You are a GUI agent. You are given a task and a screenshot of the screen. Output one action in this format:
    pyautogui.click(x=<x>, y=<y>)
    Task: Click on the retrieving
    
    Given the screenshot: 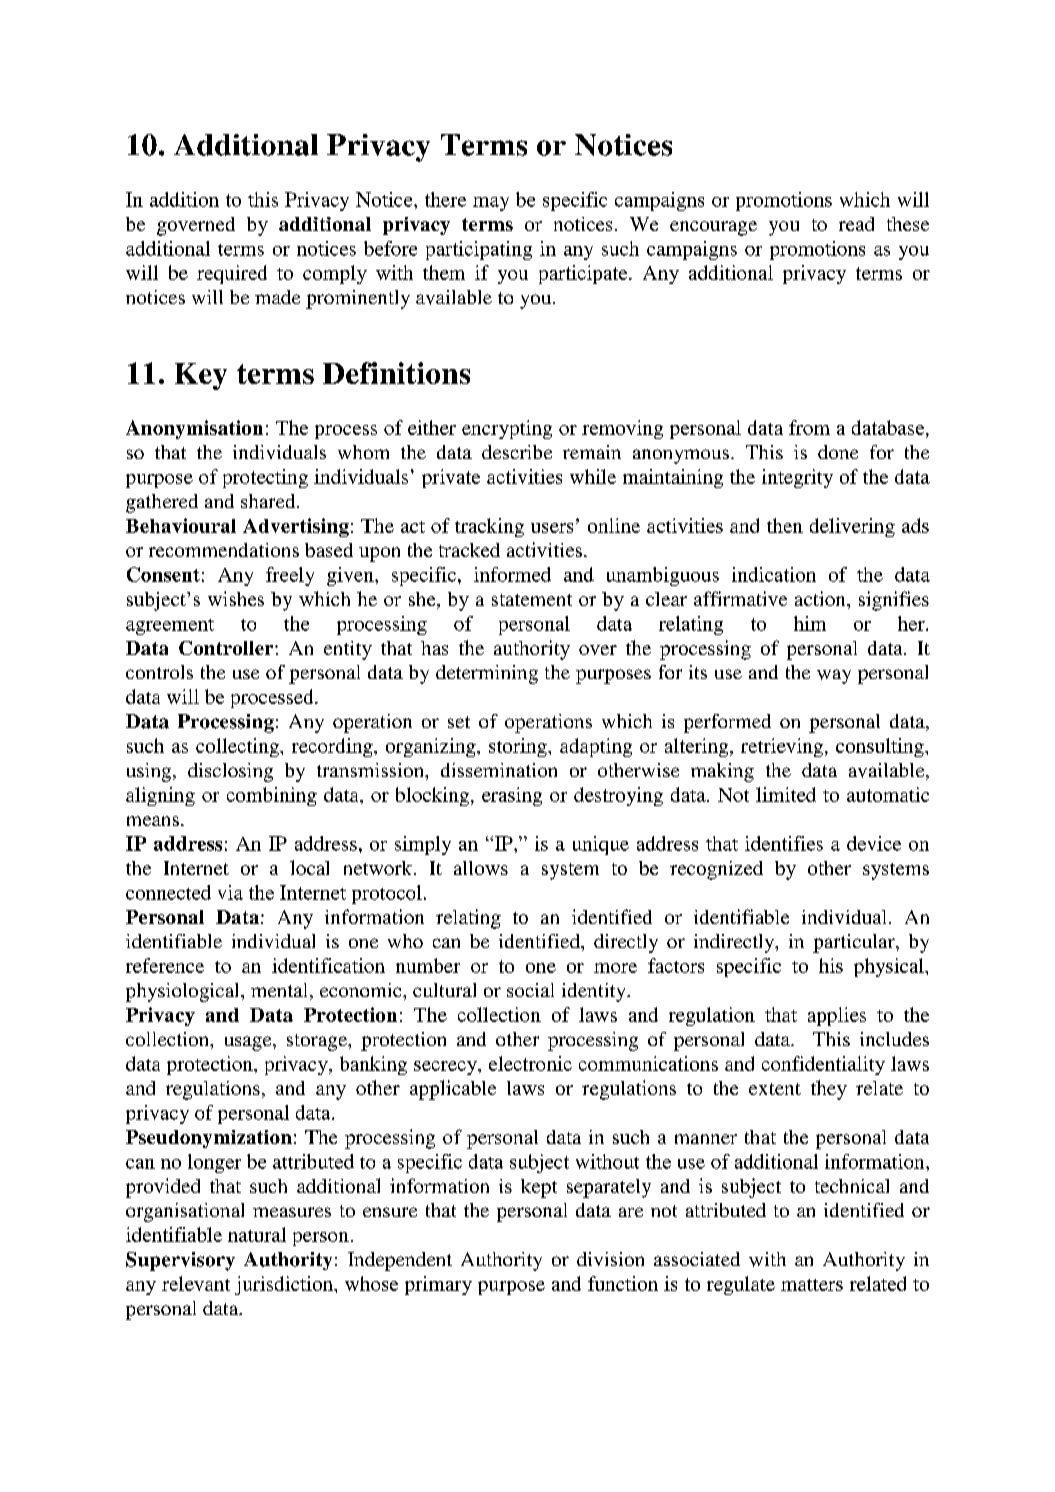 What is the action you would take?
    pyautogui.click(x=782, y=747)
